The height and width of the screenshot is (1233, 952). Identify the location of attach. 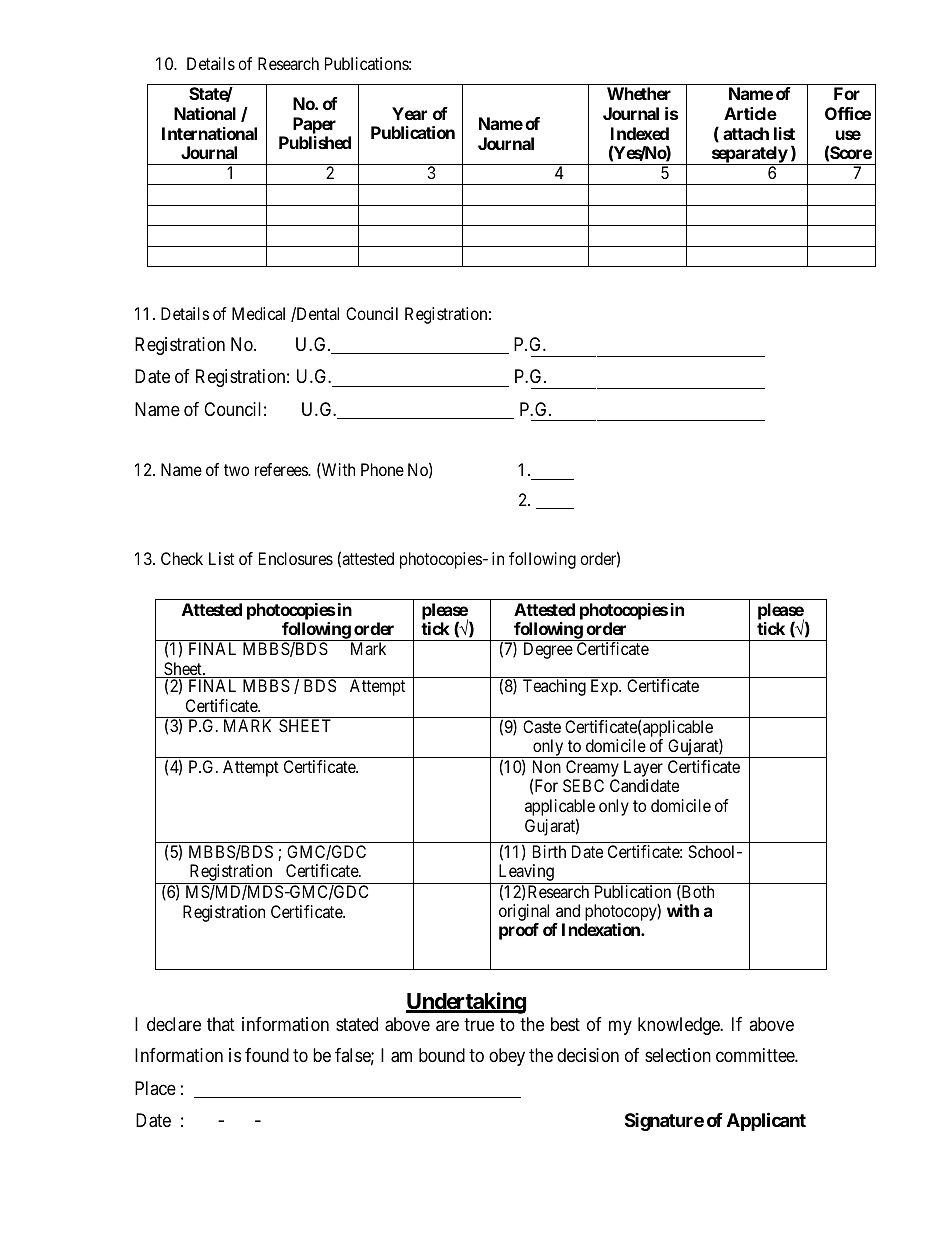
(746, 133).
